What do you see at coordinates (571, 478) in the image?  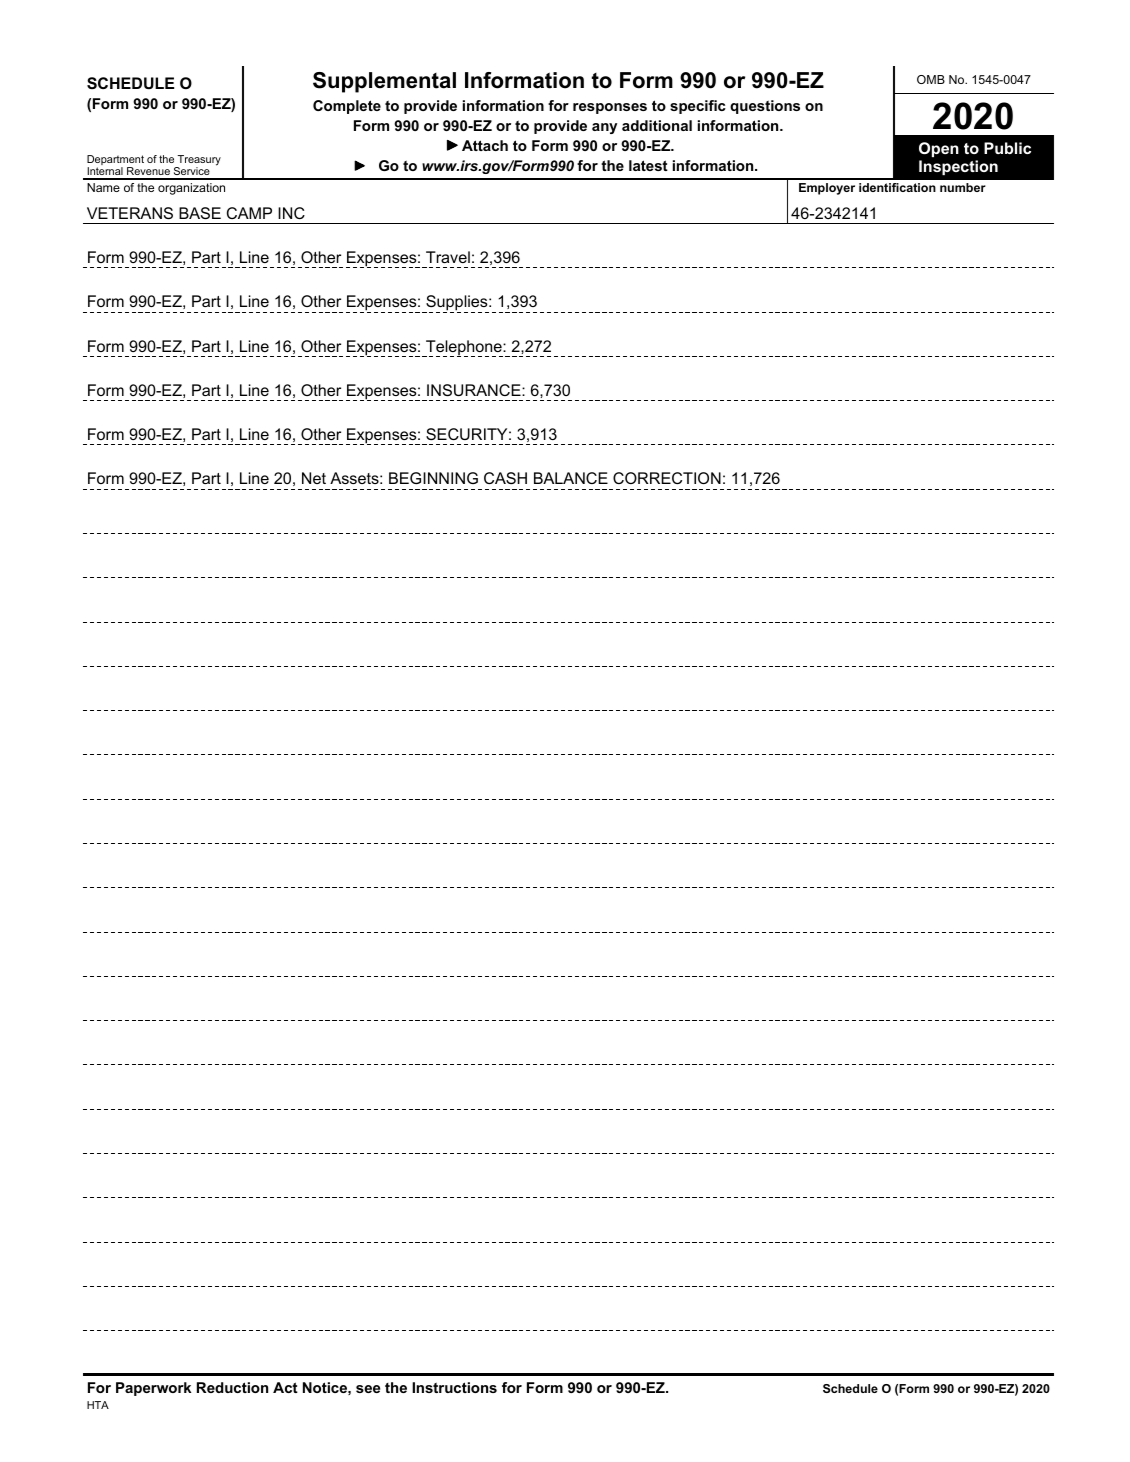 I see `BALANCE` at bounding box center [571, 478].
